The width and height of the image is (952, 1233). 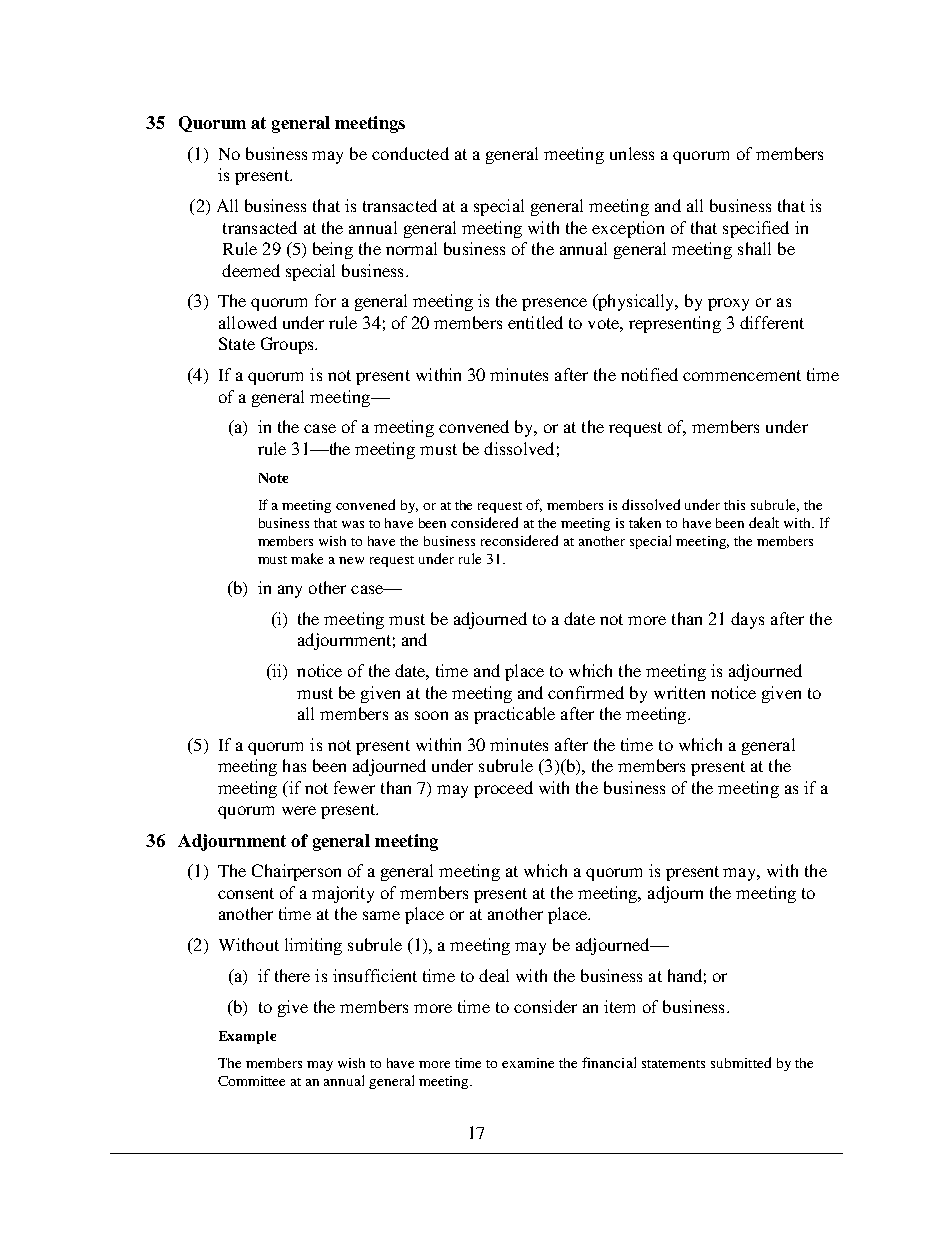 What do you see at coordinates (333, 250) in the image?
I see `being` at bounding box center [333, 250].
